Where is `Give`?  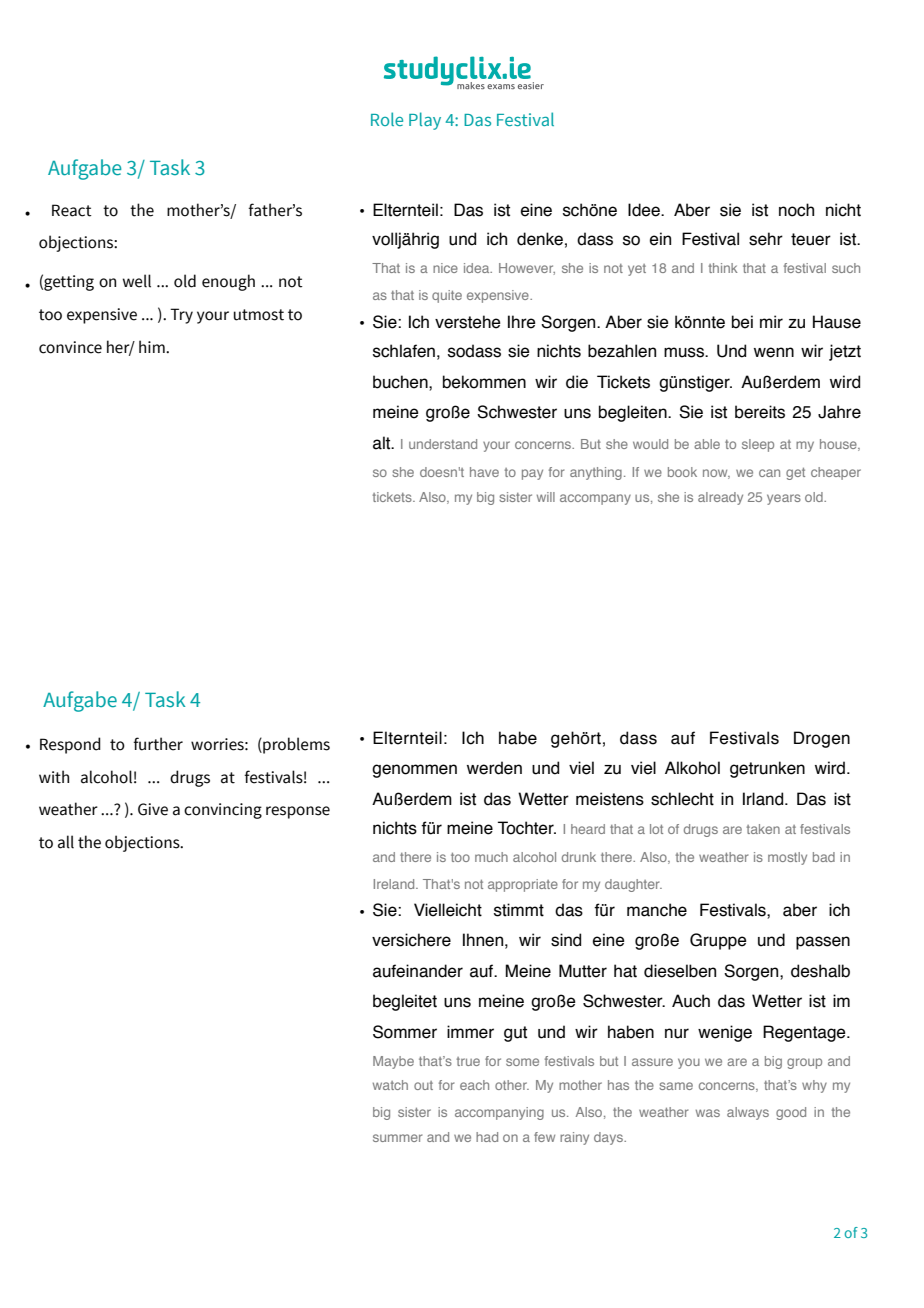
Give is located at coordinates (153, 809).
